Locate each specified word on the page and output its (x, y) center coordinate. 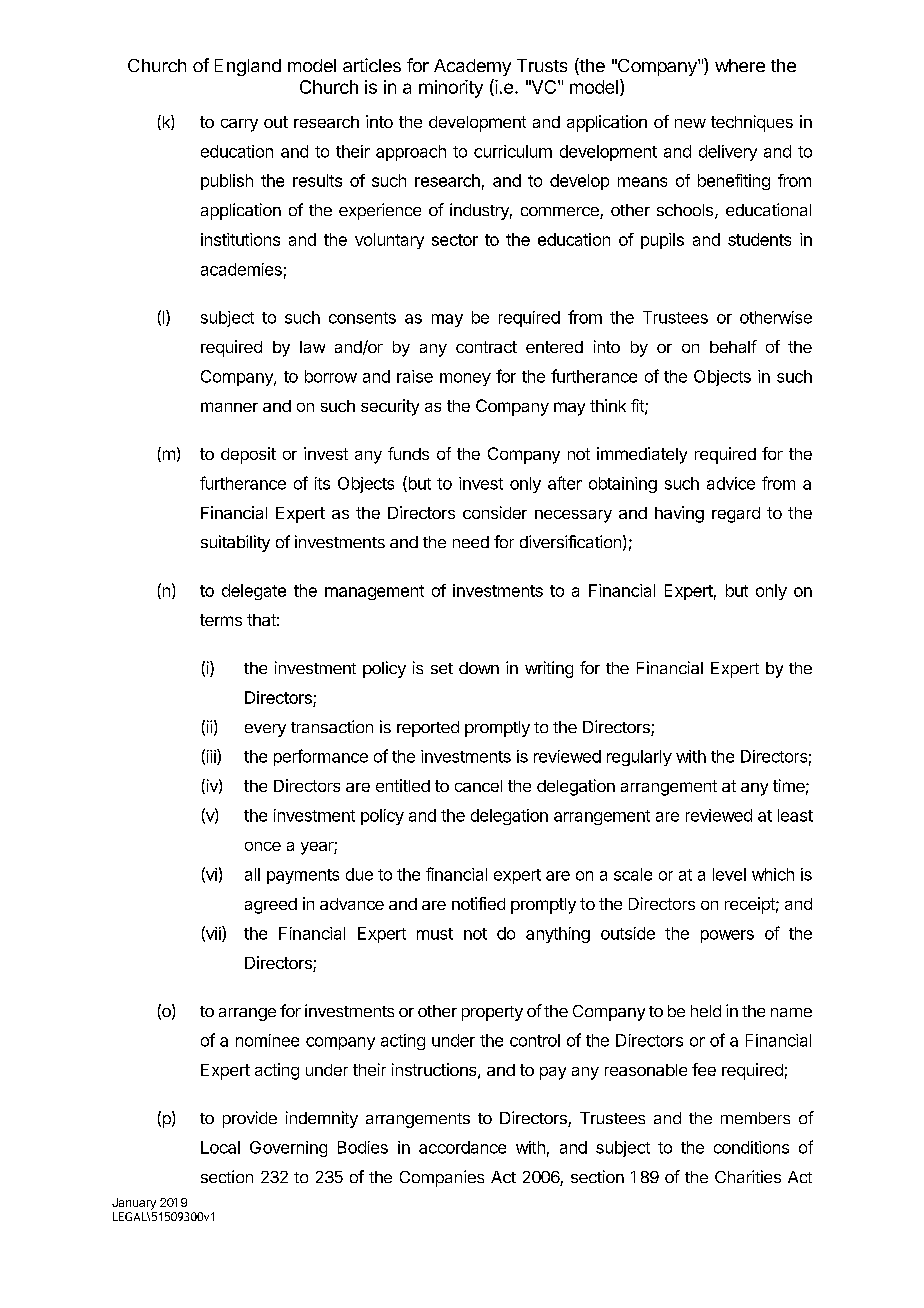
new (690, 123)
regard (736, 515)
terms (221, 620)
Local (220, 1147)
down (479, 668)
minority (451, 89)
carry (239, 125)
